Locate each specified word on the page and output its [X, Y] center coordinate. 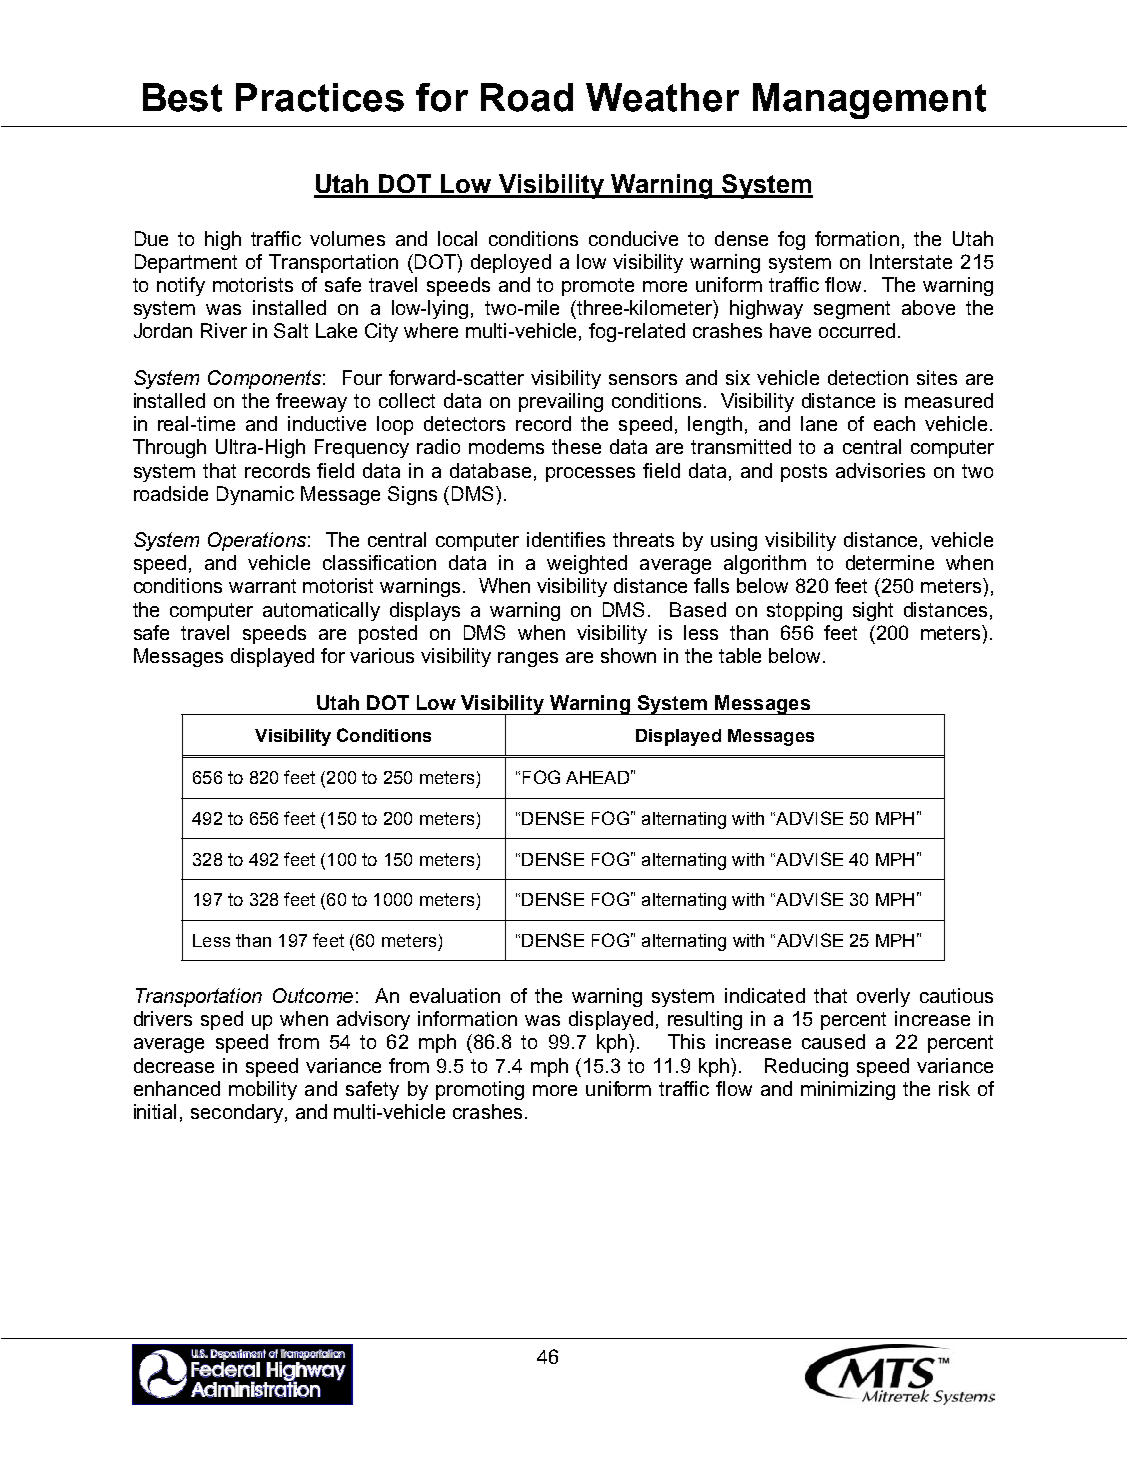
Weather [662, 97]
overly [883, 997]
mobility [263, 1090]
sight [873, 611]
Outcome [313, 995]
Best [182, 97]
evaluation [455, 995]
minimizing [848, 1090]
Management [869, 101]
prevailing [561, 402]
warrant [262, 586]
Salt [291, 330]
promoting [480, 1090]
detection [868, 377]
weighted [587, 564]
